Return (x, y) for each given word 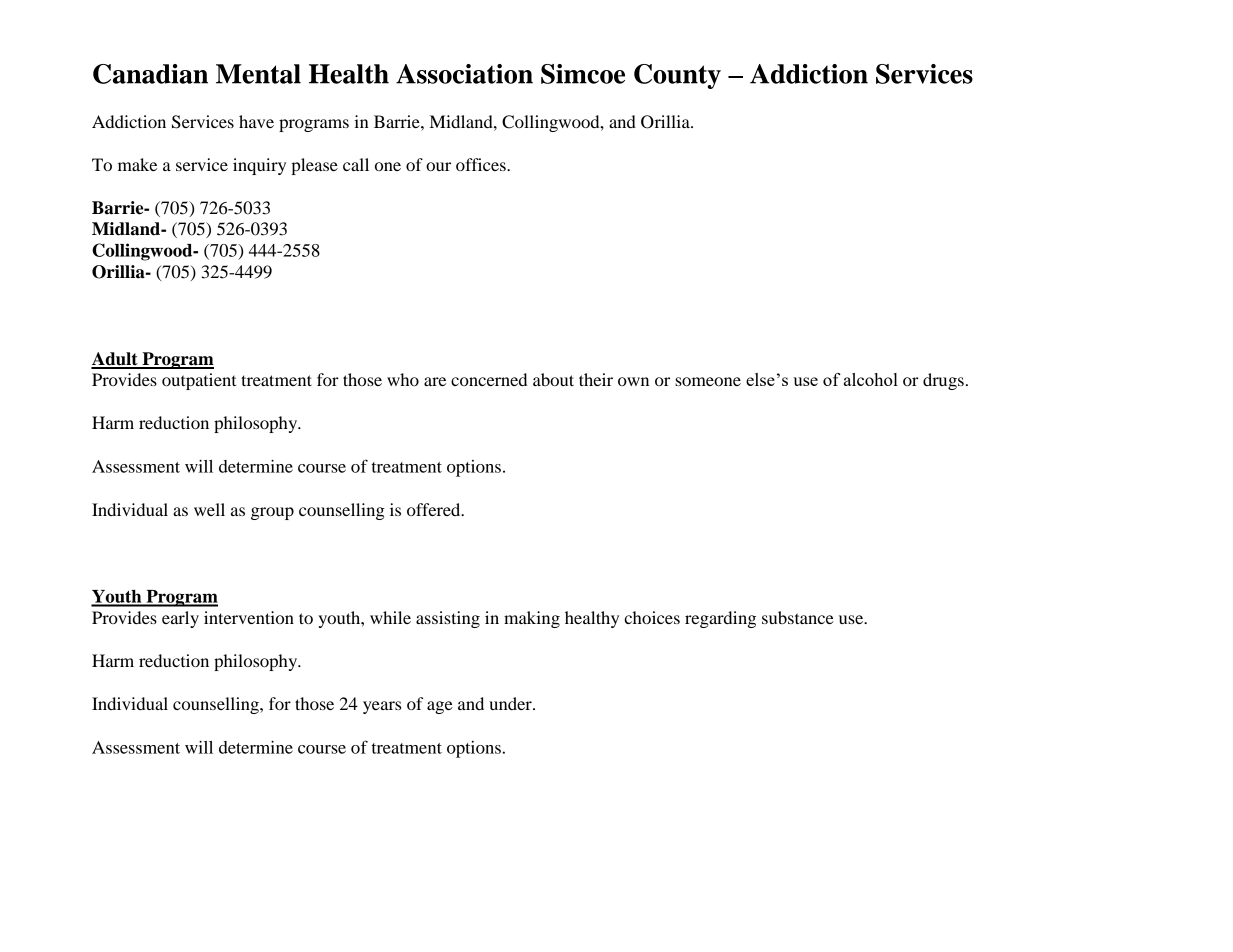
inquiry (259, 166)
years (382, 707)
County (677, 76)
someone (708, 381)
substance (798, 617)
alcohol (871, 379)
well (209, 509)
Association (464, 74)
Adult (115, 360)
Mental (258, 74)
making (532, 619)
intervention (249, 617)
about (553, 379)
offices (482, 164)
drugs (943, 381)
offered (435, 509)
